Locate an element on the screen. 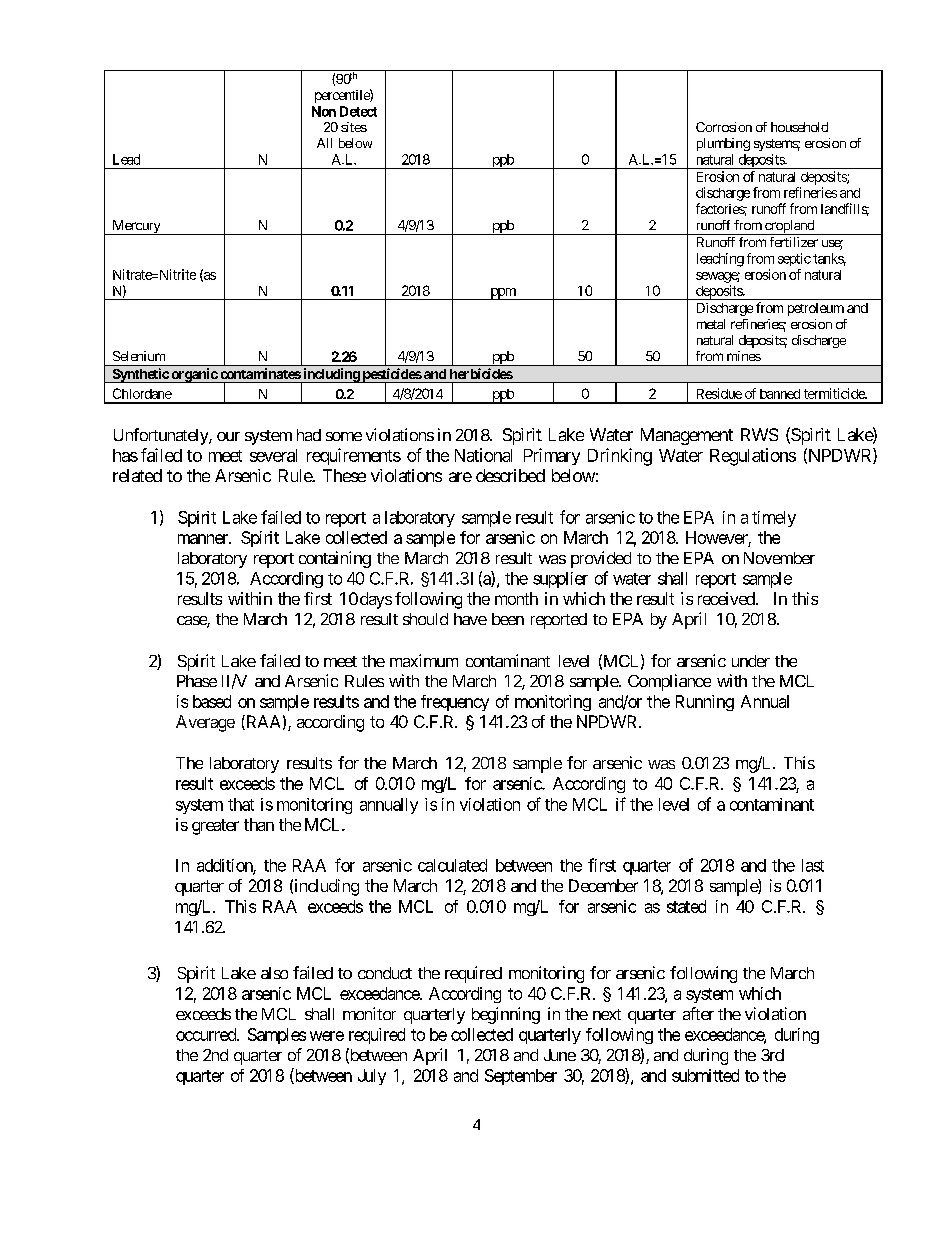 The height and width of the screenshot is (1233, 952). occurred is located at coordinates (207, 1034).
